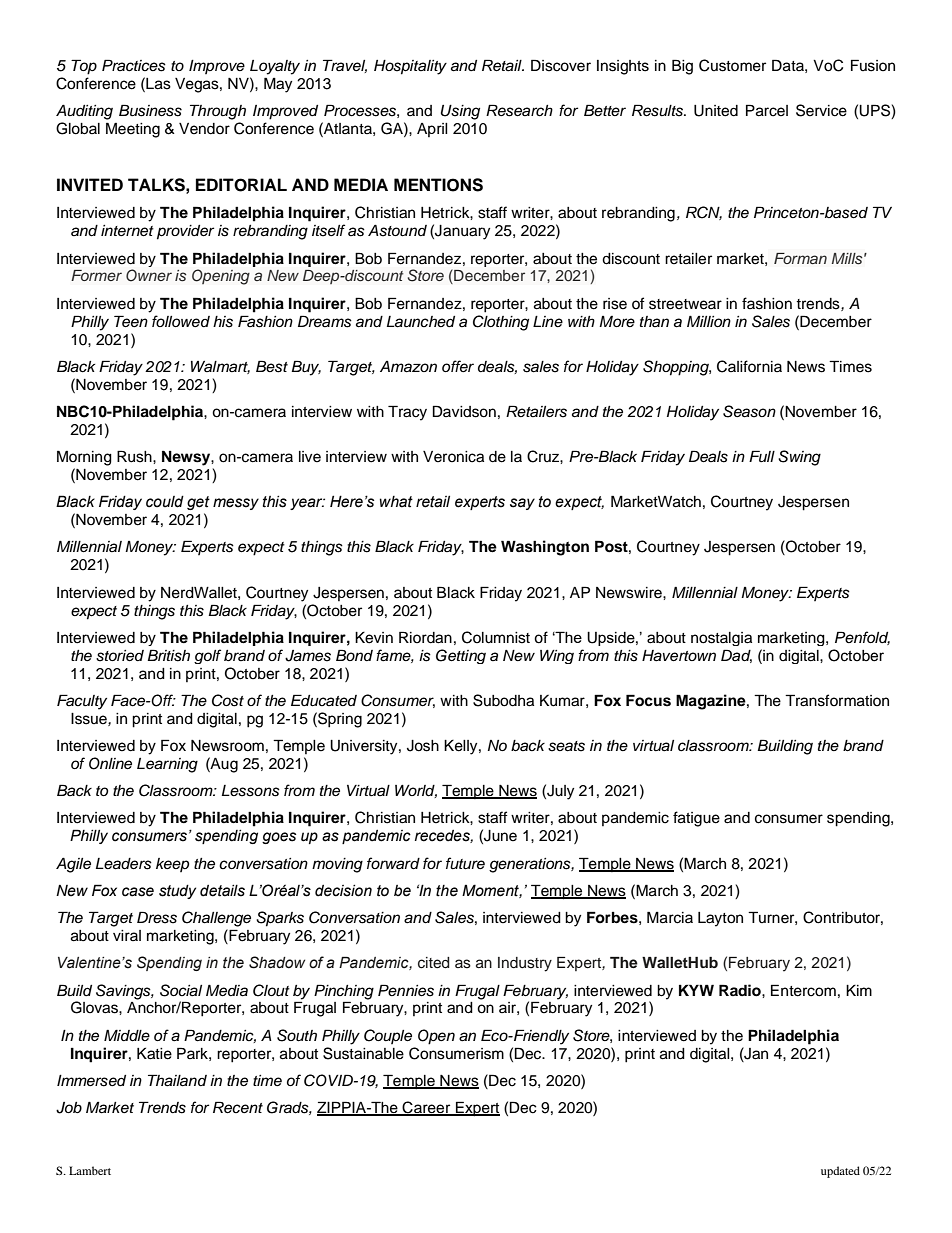 This page has width=952, height=1233. I want to click on Business, so click(150, 110).
